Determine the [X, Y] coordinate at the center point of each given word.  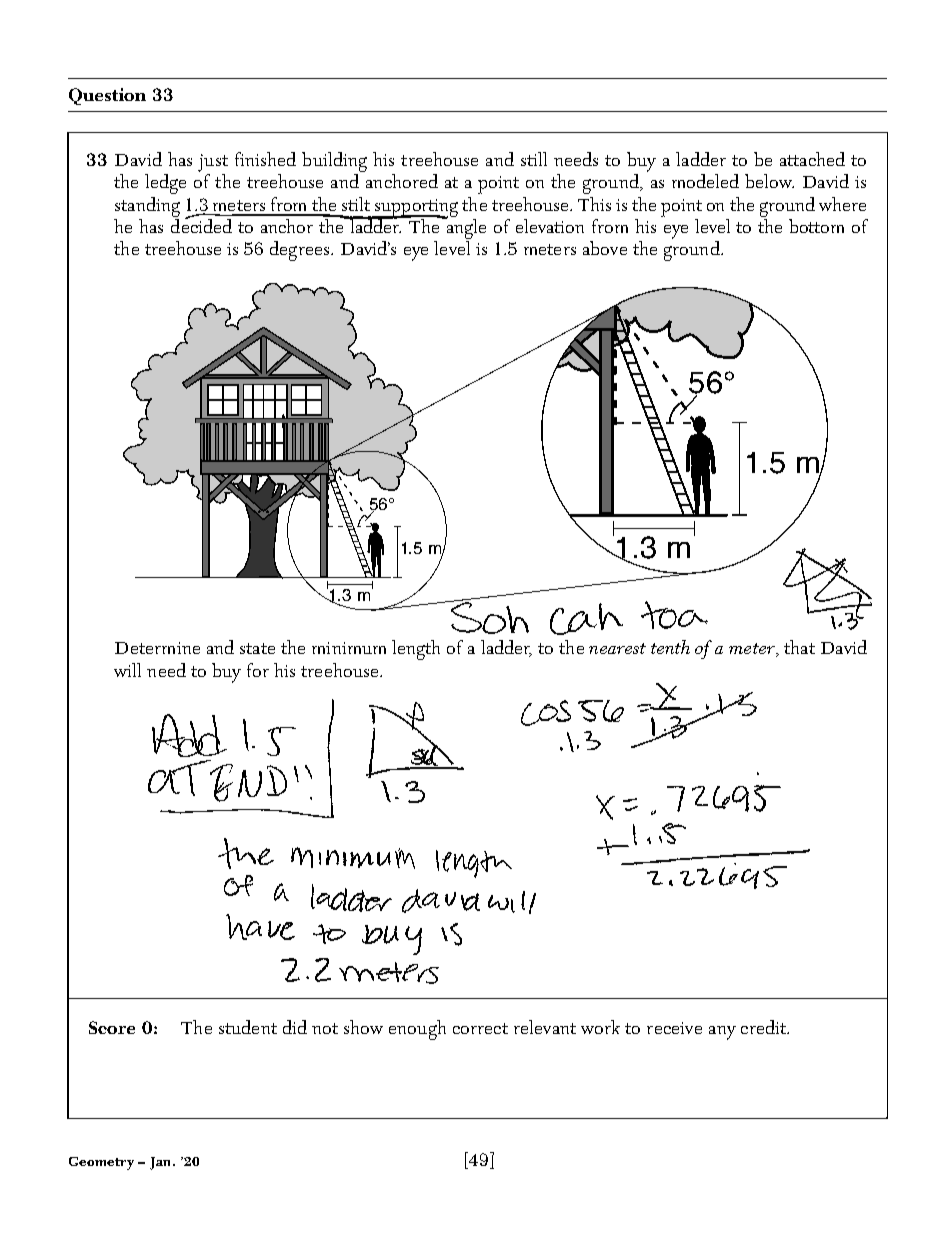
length [416, 650]
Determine [157, 648]
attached [812, 159]
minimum [349, 648]
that [799, 647]
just [213, 163]
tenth [670, 647]
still [534, 159]
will [127, 670]
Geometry [101, 1163]
